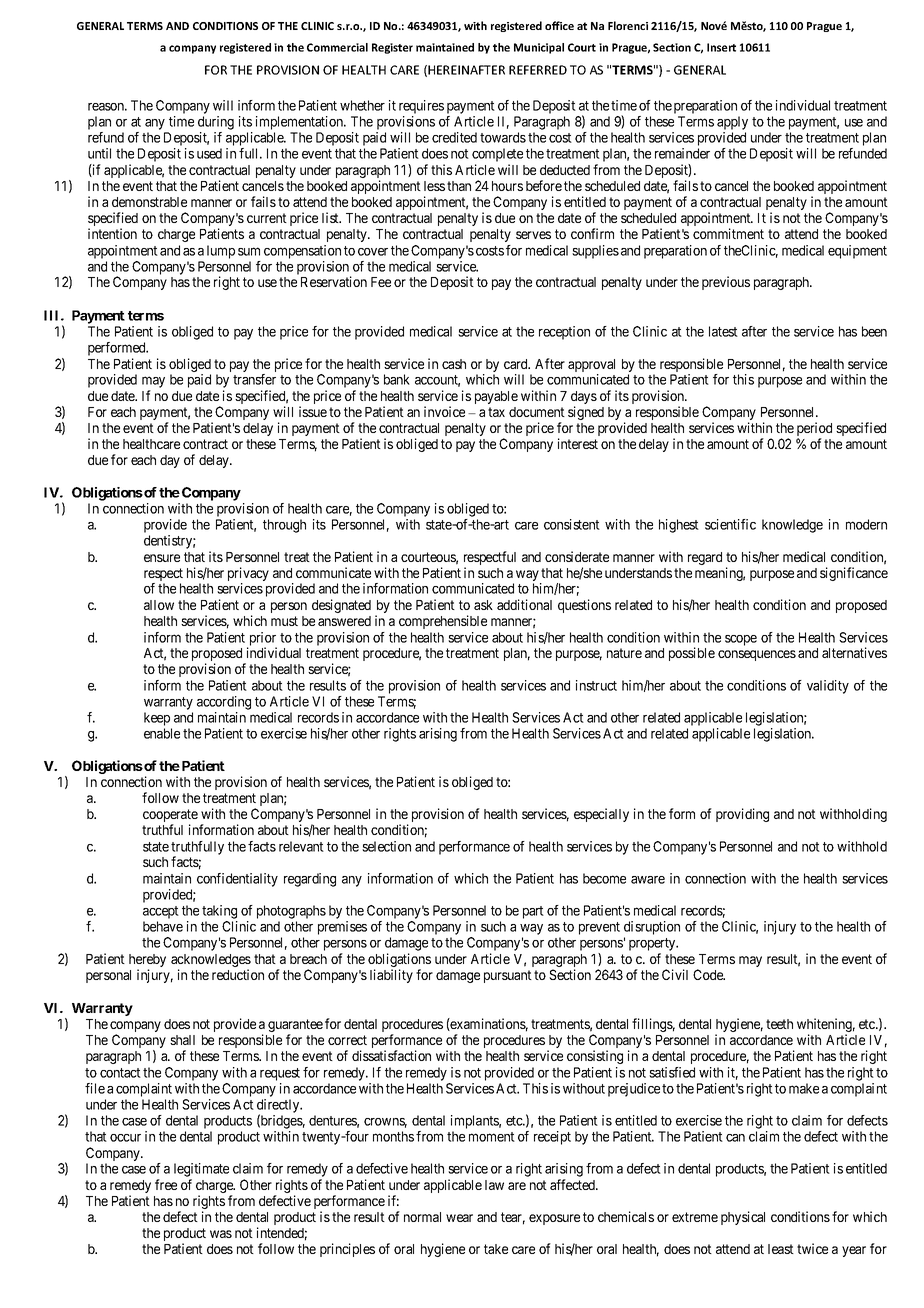 This screenshot has width=924, height=1308. I want to click on cash, so click(454, 364).
